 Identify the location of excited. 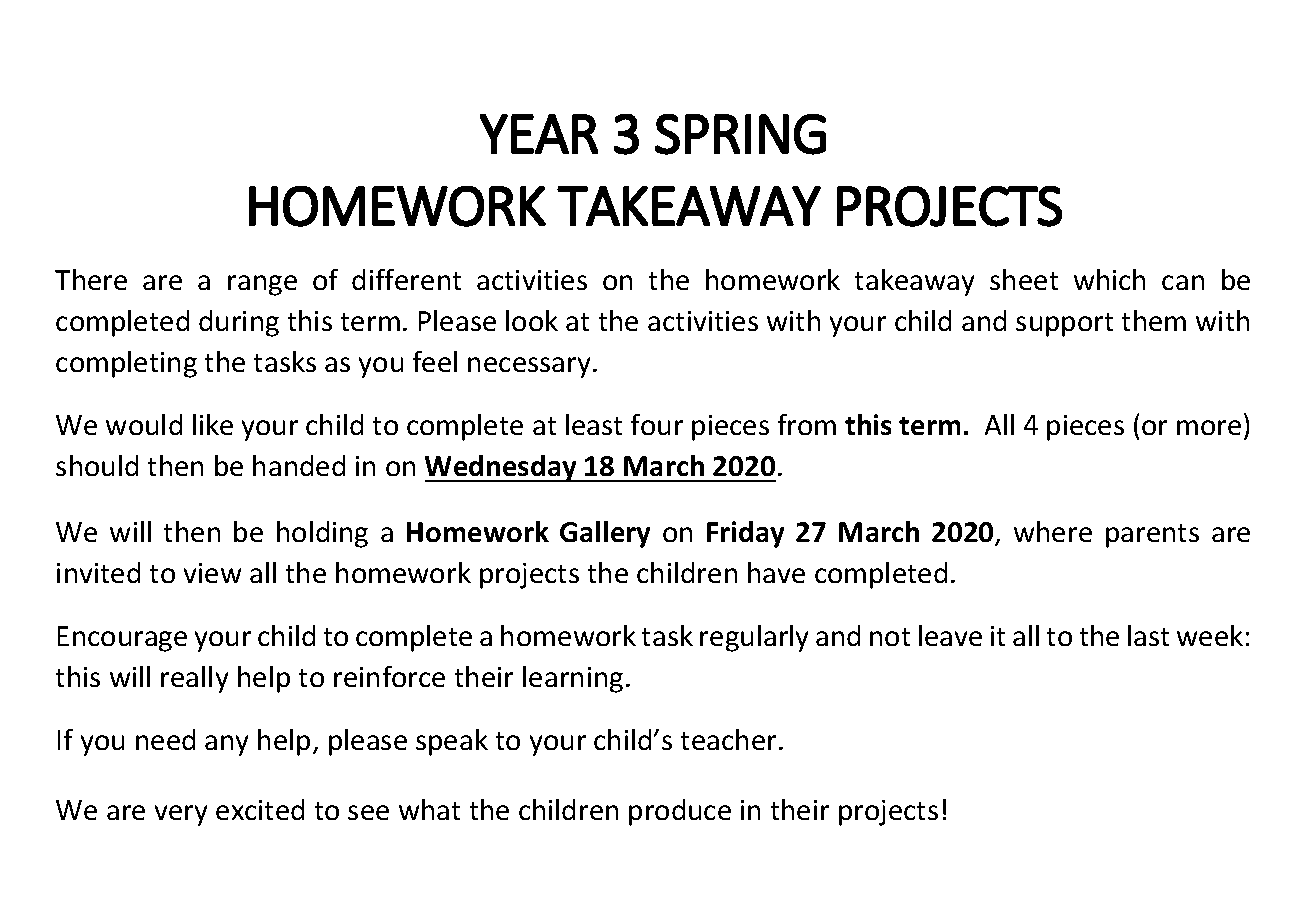
(260, 809).
